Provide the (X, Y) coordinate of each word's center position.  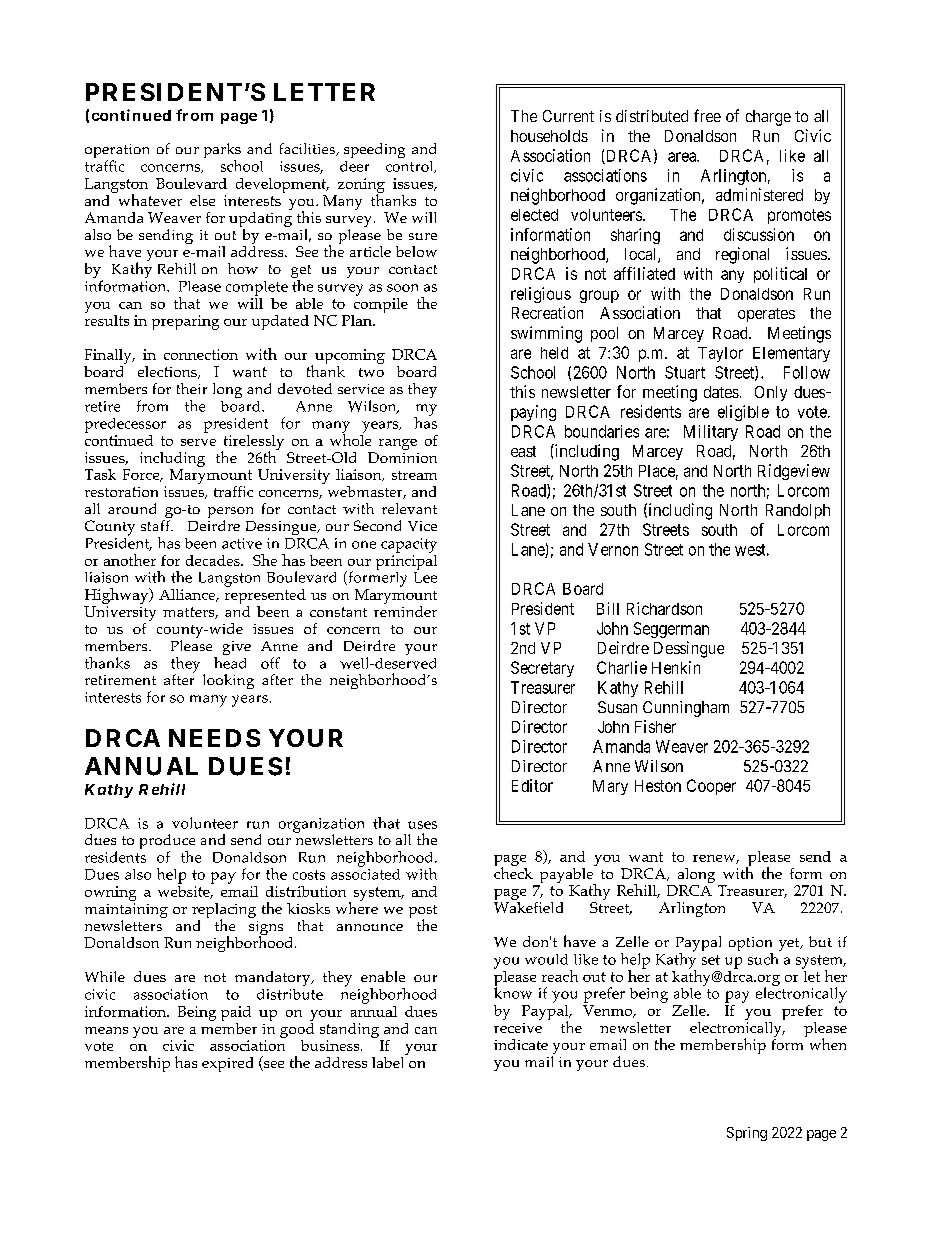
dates (721, 392)
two (371, 372)
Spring (747, 1134)
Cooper (711, 787)
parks (222, 152)
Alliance (188, 595)
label (389, 1061)
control (411, 167)
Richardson (664, 608)
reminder (405, 610)
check (513, 872)
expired (227, 1064)
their (192, 388)
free (707, 115)
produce (167, 843)
